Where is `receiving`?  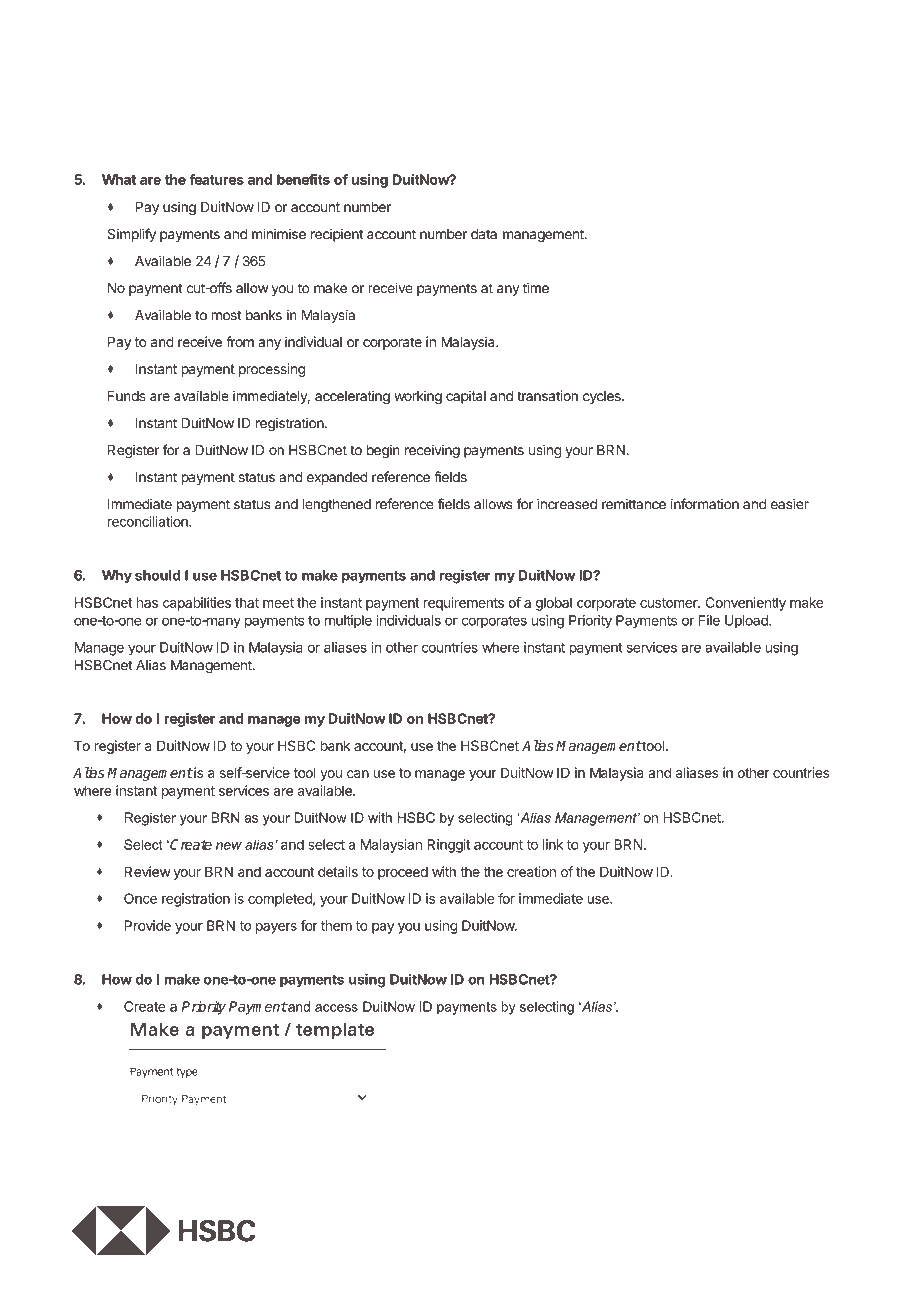 receiving is located at coordinates (432, 451).
